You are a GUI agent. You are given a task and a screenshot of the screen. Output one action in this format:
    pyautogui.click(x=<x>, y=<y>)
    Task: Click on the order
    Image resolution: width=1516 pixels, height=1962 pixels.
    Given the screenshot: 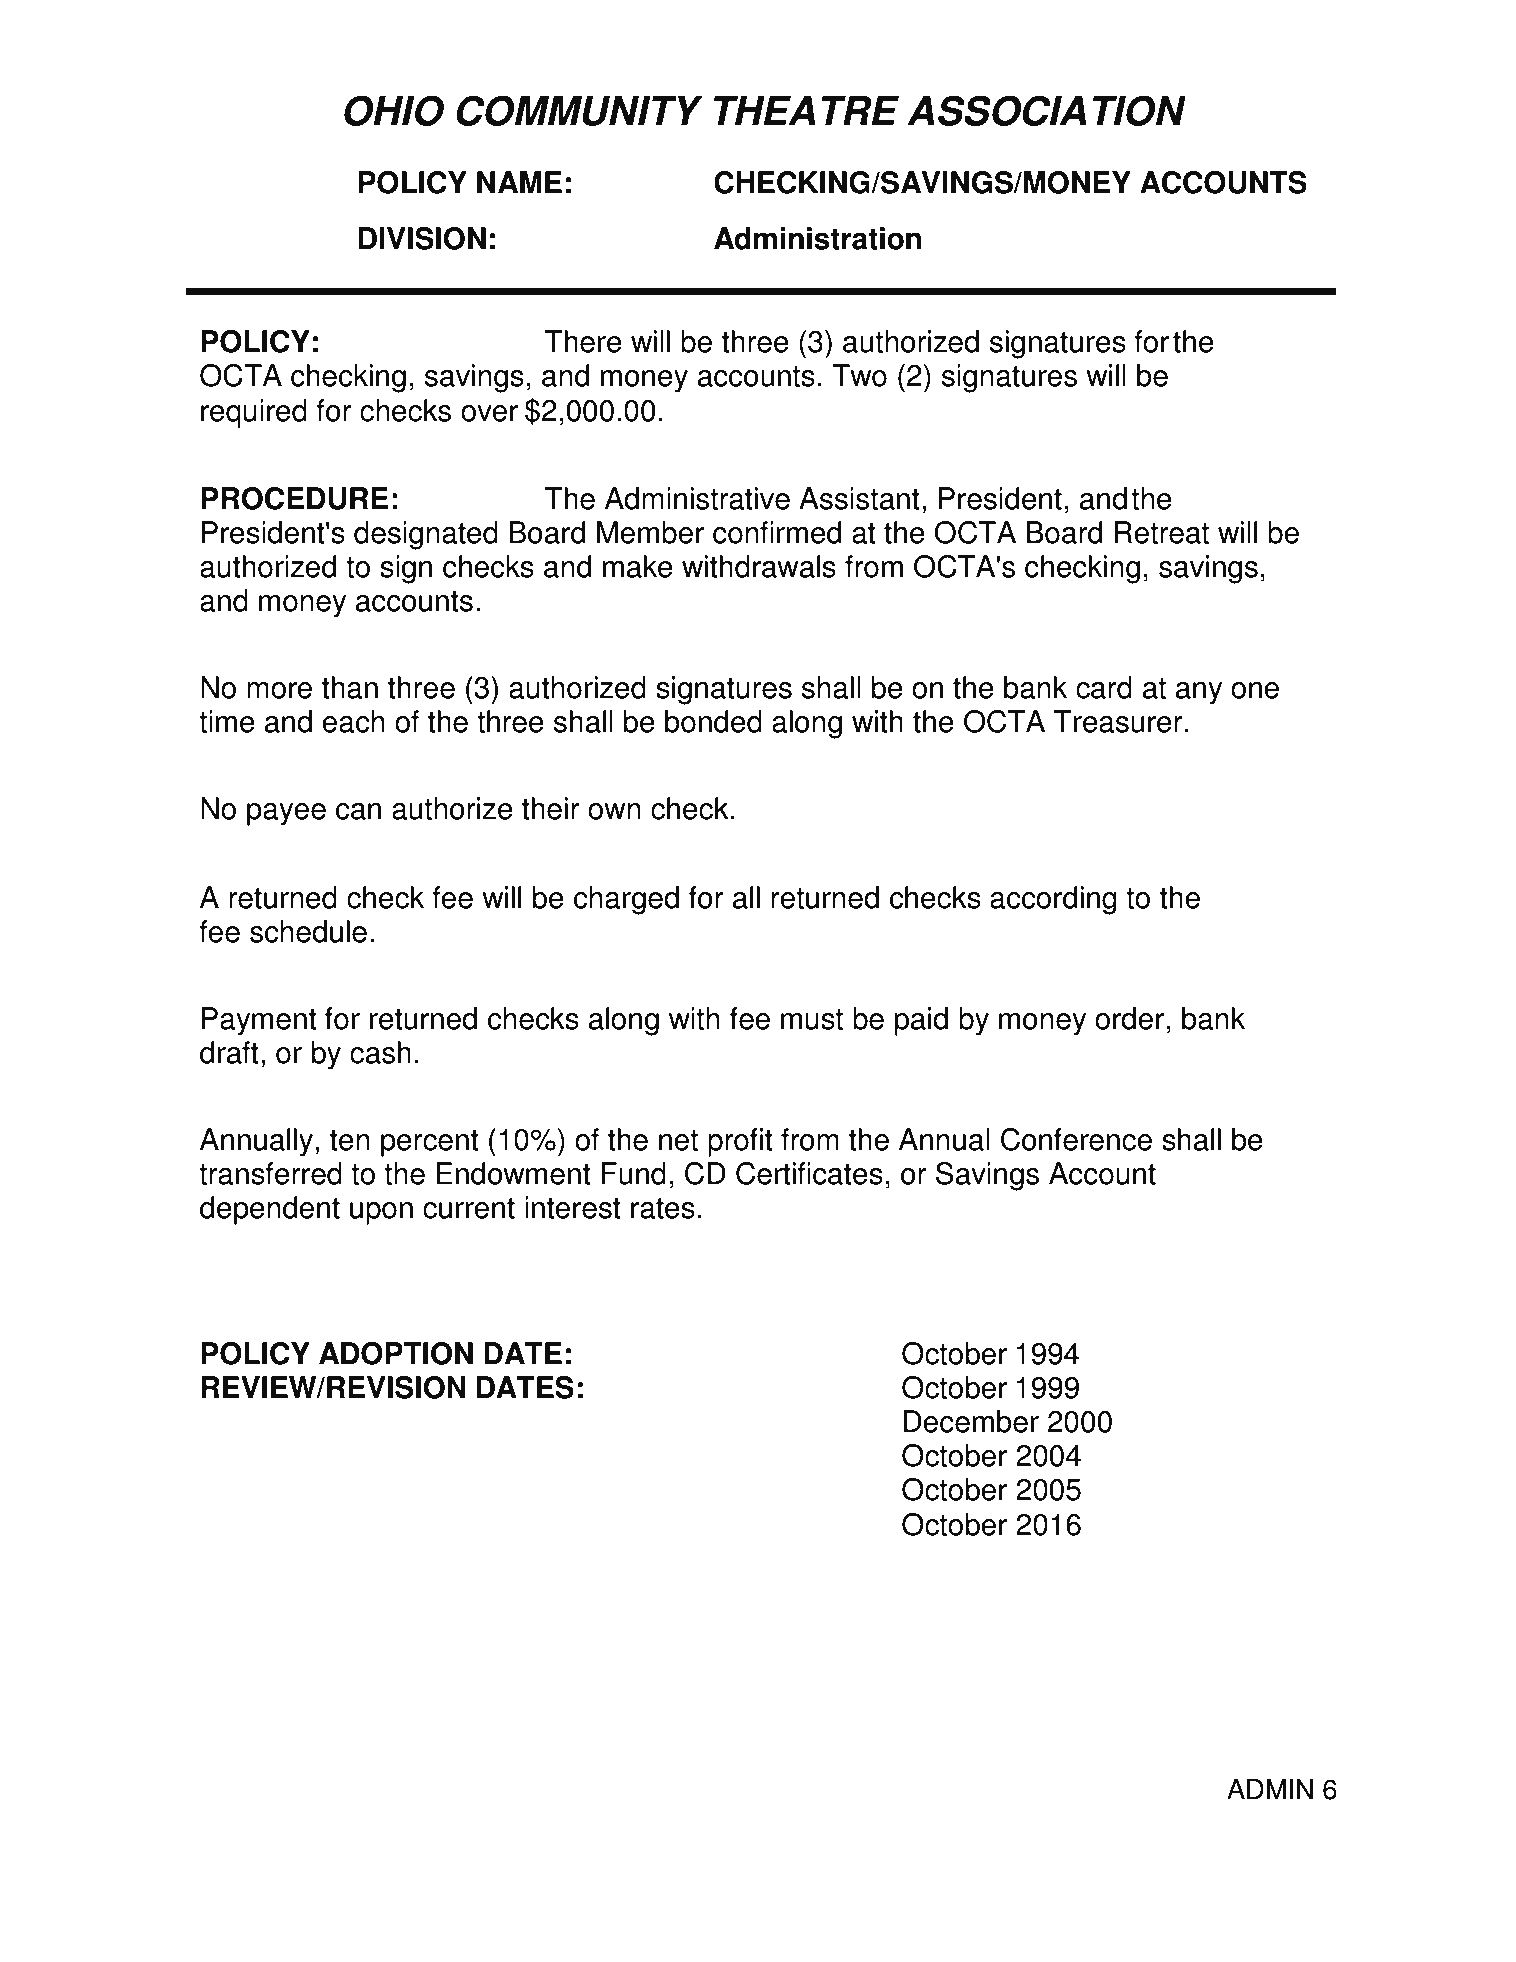 What is the action you would take?
    pyautogui.click(x=1131, y=1018)
